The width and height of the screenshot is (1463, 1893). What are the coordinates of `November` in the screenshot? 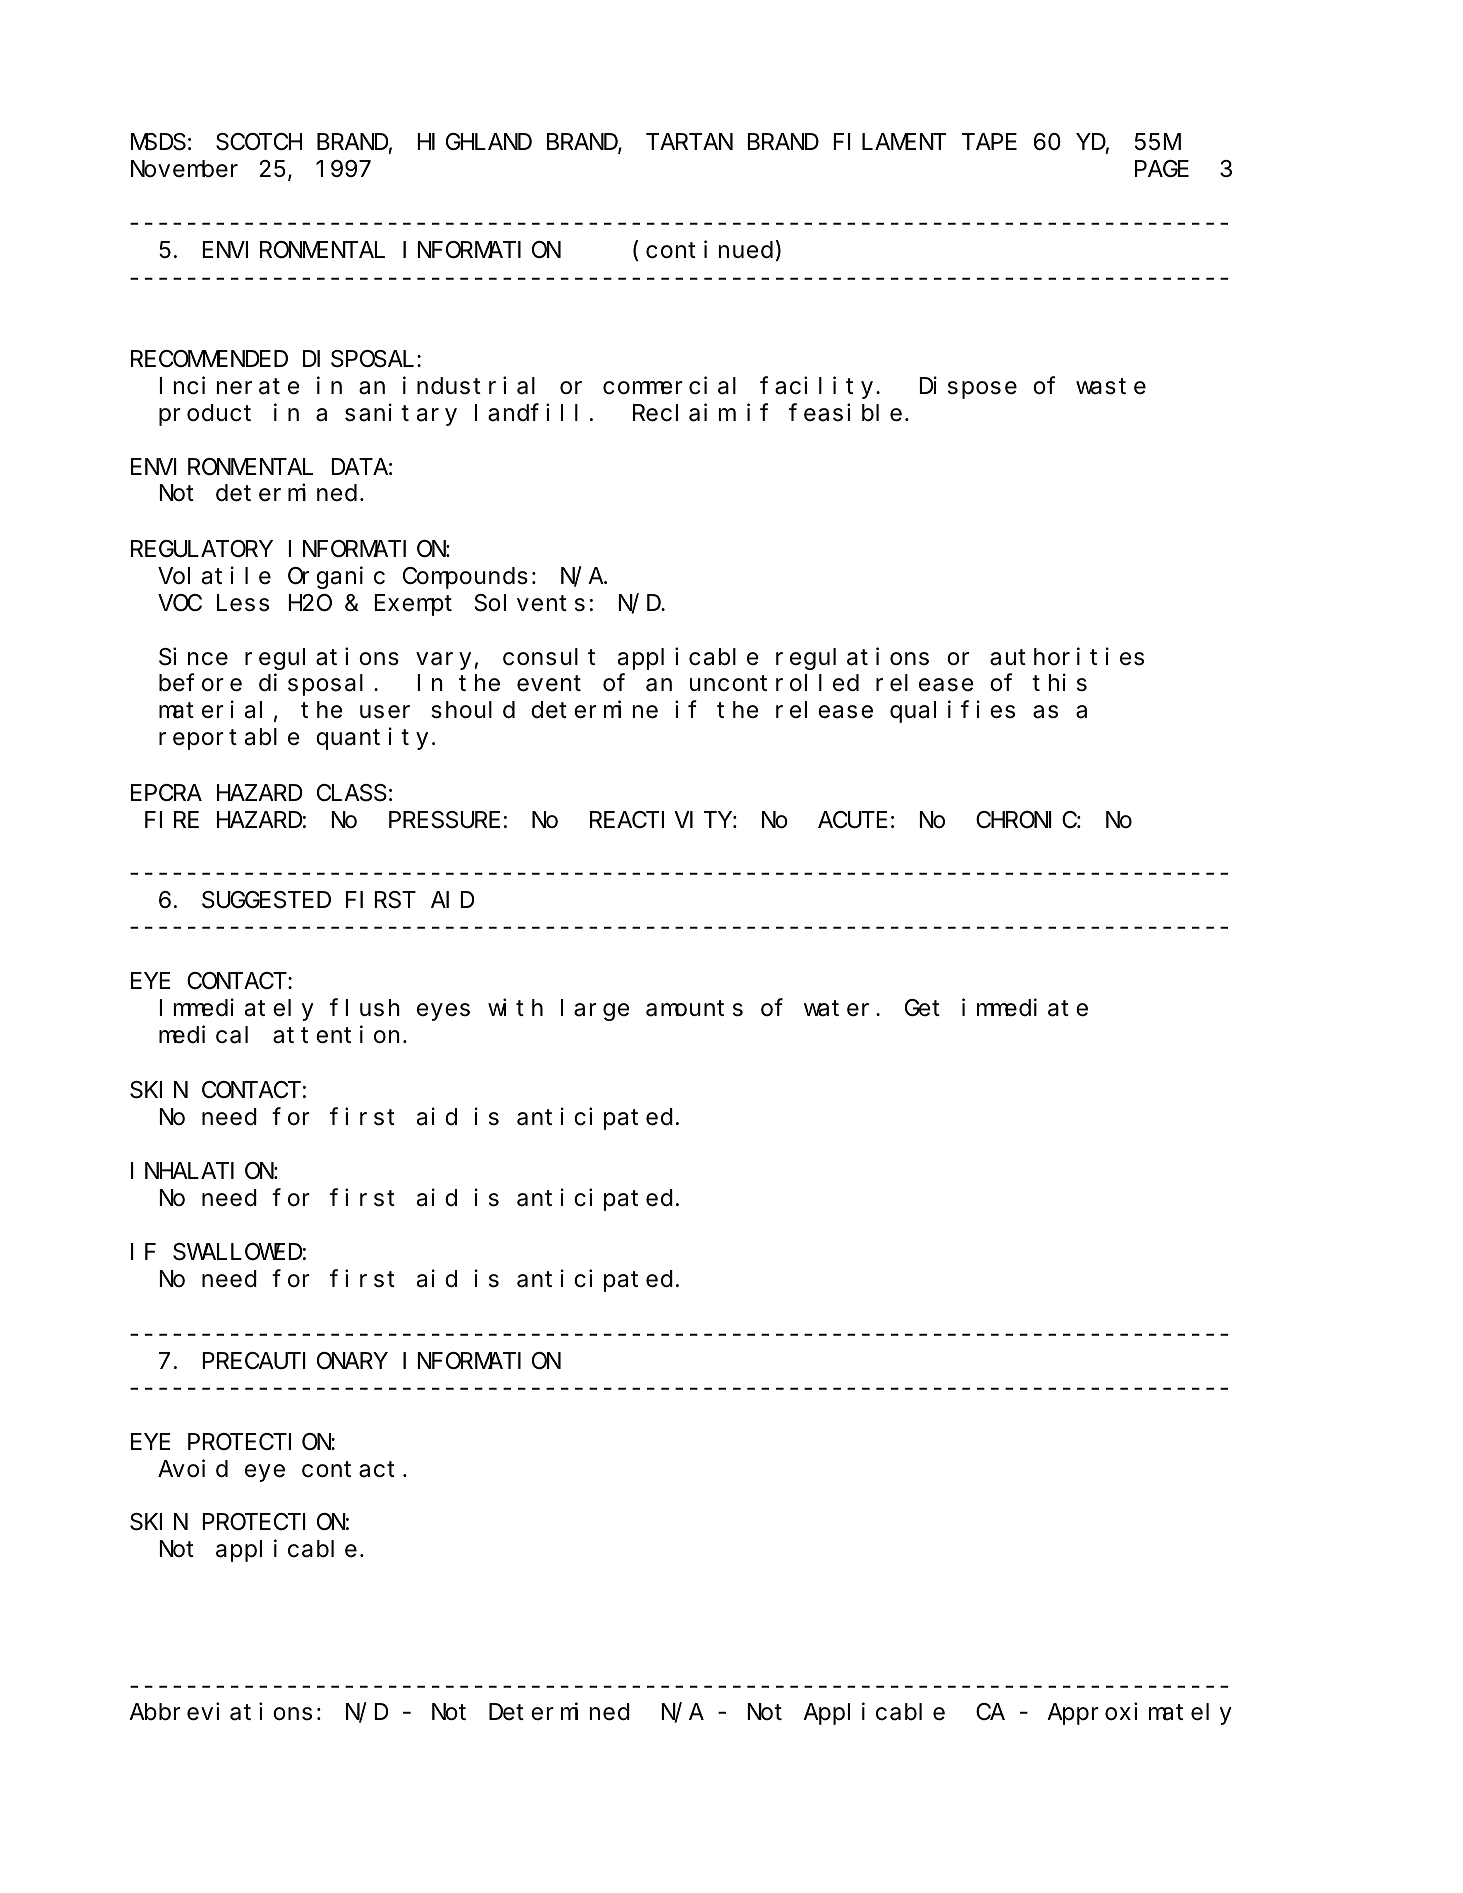 It's located at (184, 169).
